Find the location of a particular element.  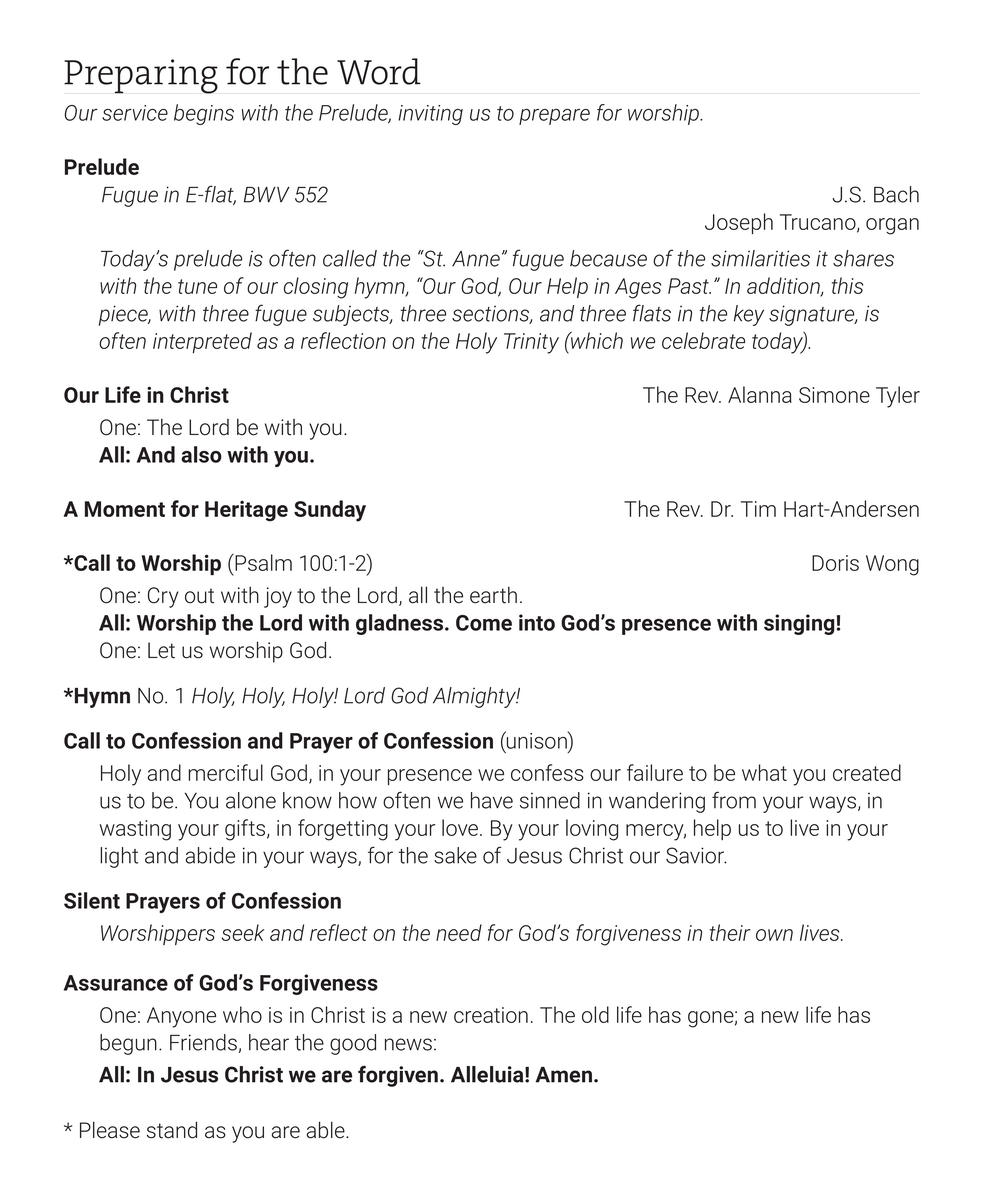

stand is located at coordinates (172, 1130).
